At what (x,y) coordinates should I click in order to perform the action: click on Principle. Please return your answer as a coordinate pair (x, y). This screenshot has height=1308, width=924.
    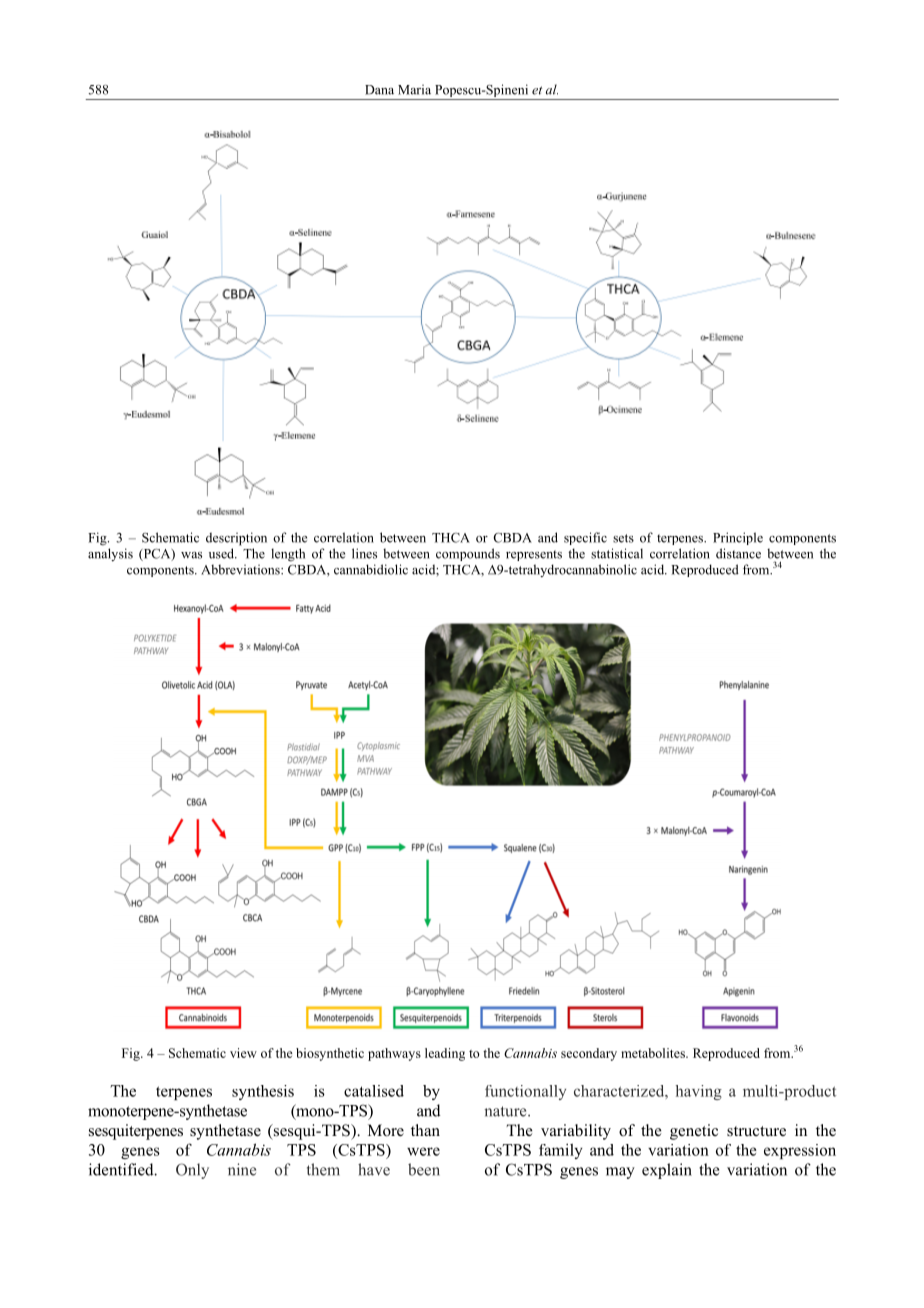
    Looking at the image, I should click on (738, 538).
